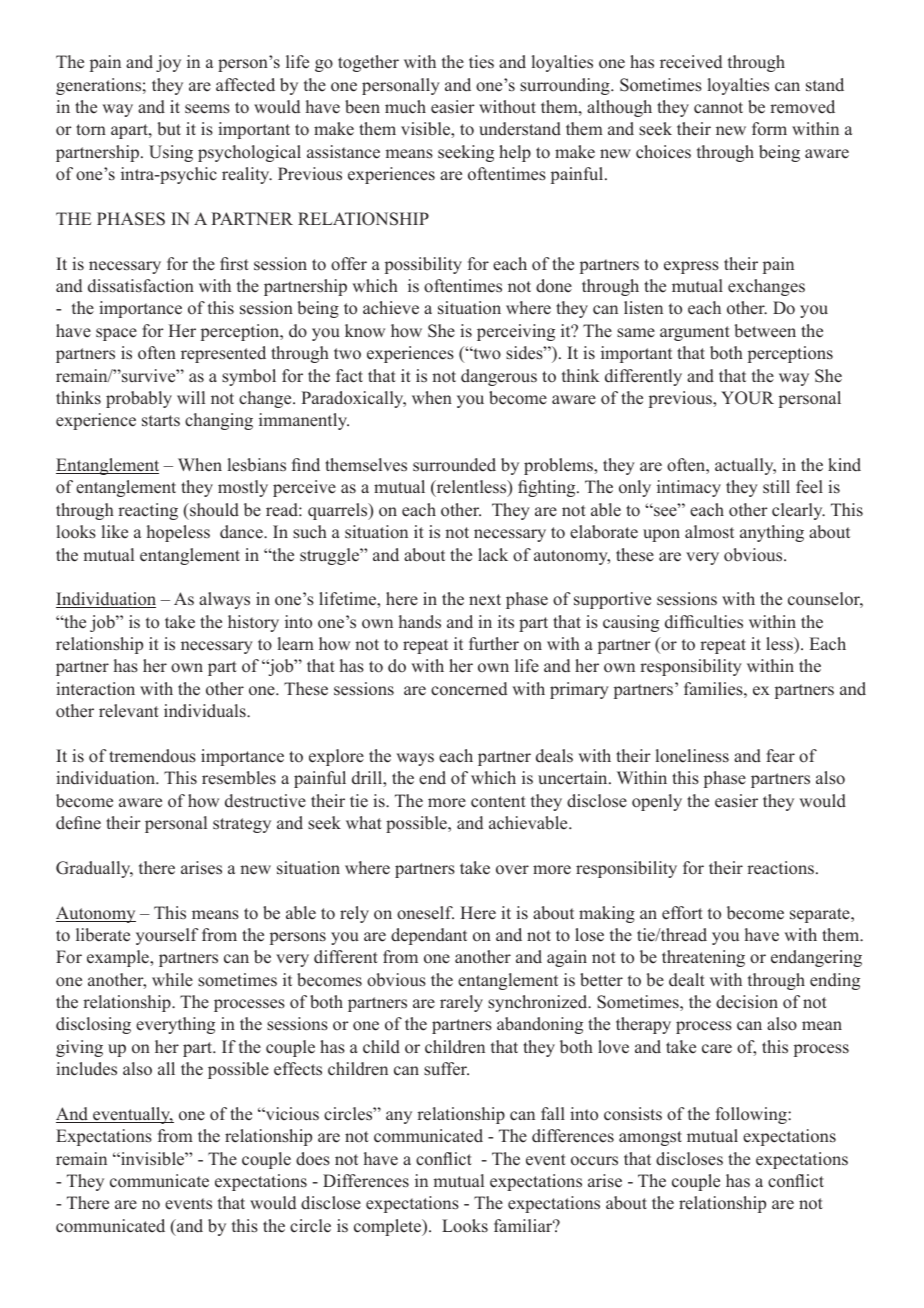 This image has height=1308, width=924. Describe the element at coordinates (780, 868) in the image. I see `reactions` at that location.
